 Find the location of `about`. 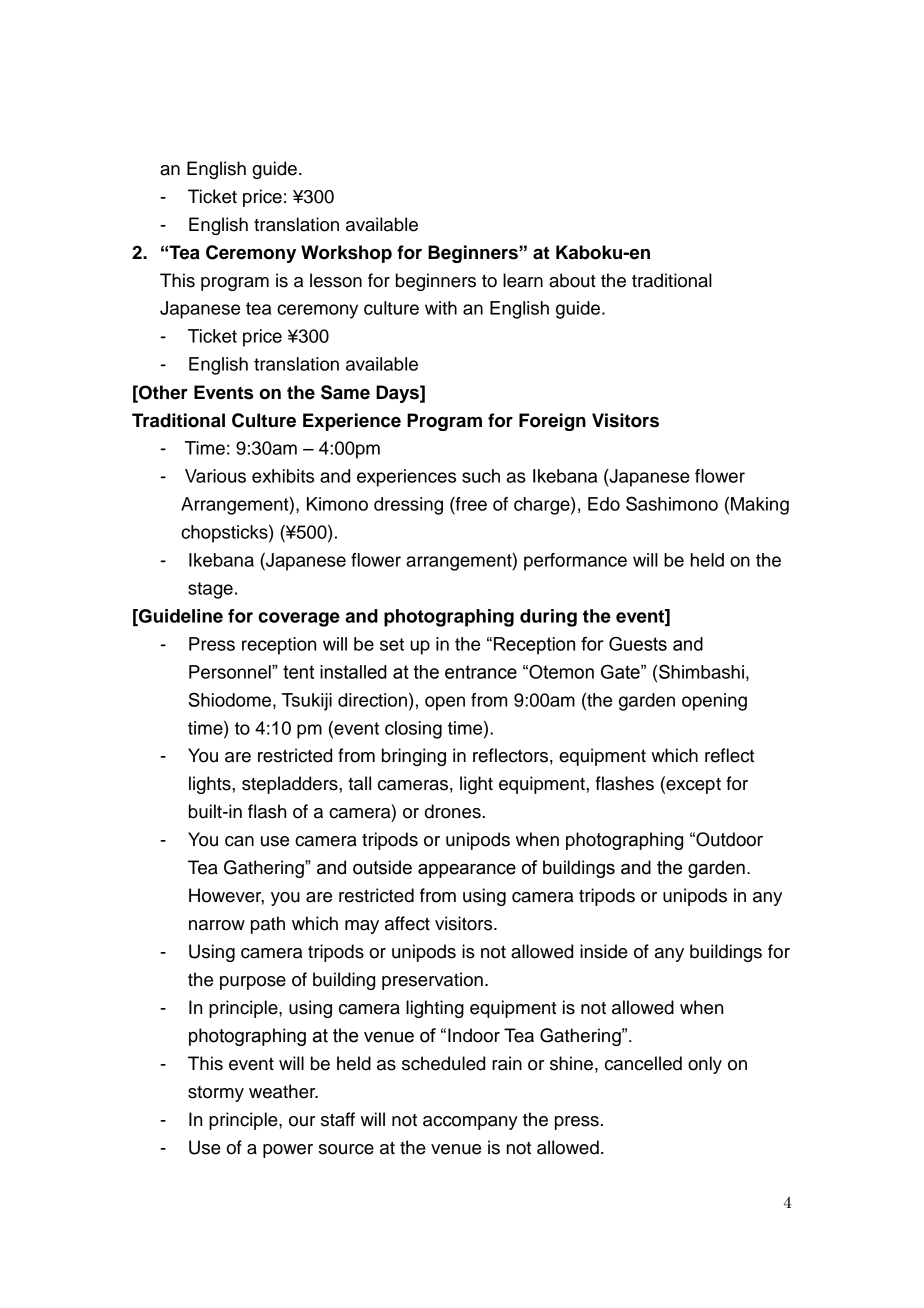

about is located at coordinates (572, 280).
